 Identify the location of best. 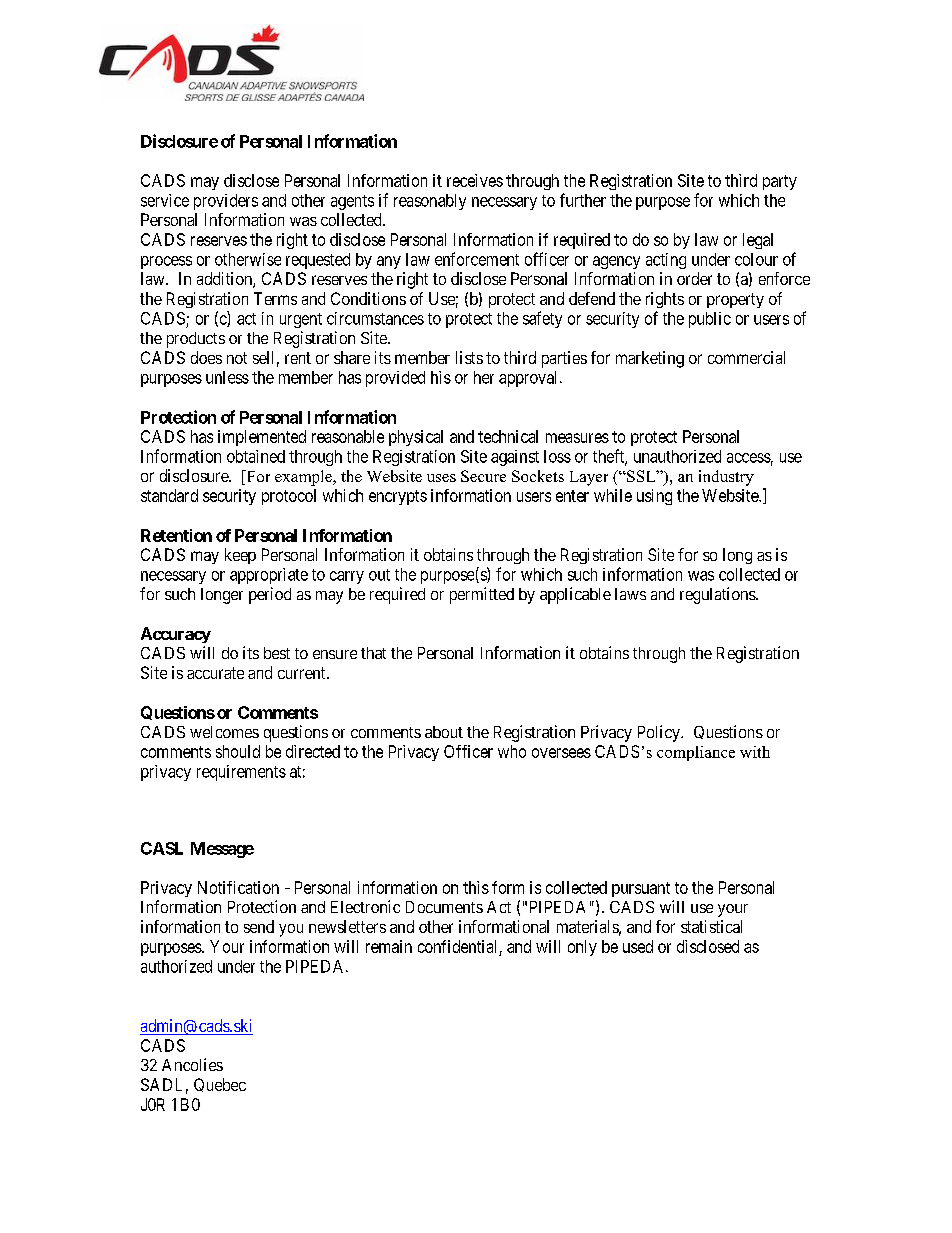
(277, 653).
